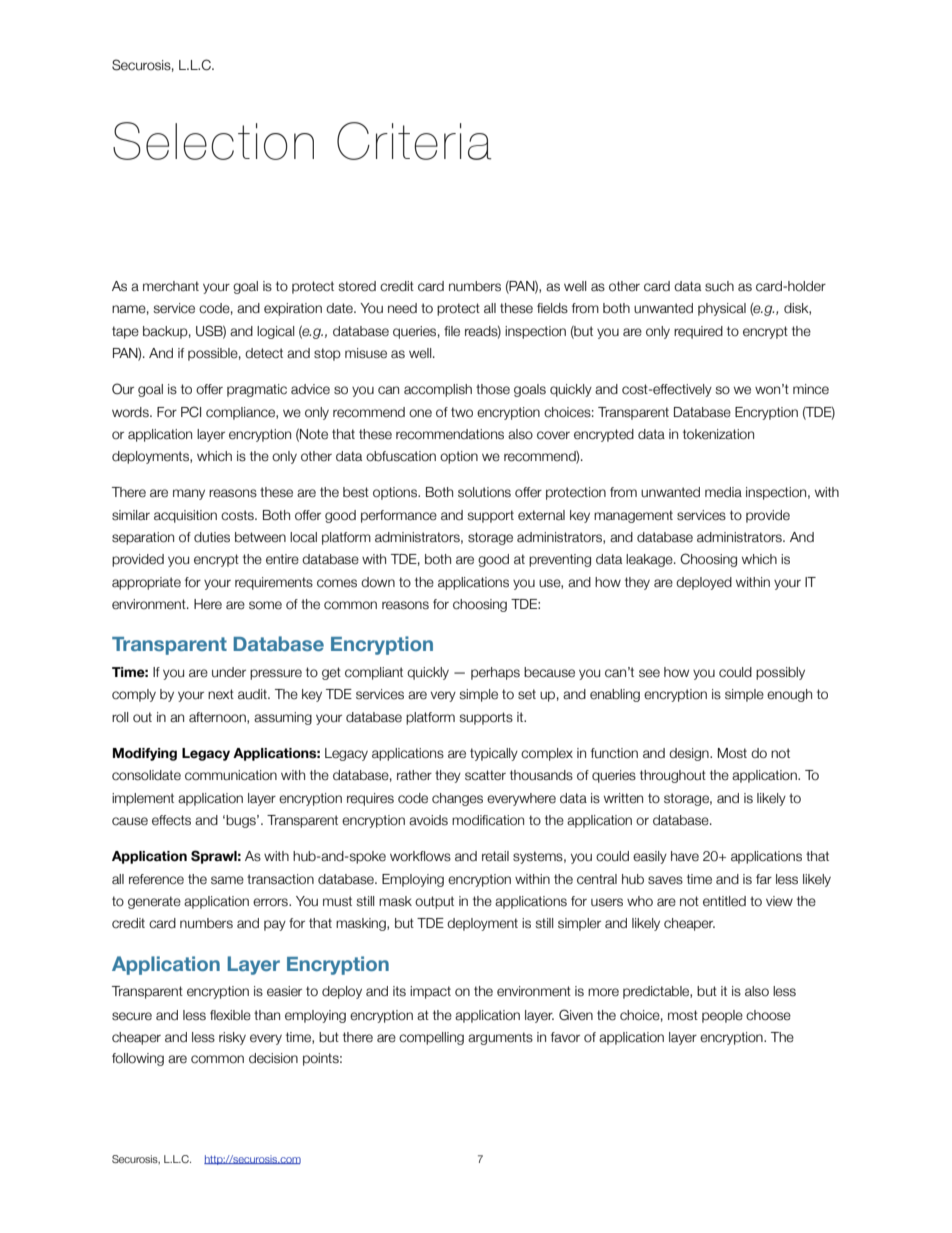 This document has width=952, height=1233. Describe the element at coordinates (719, 286) in the document. I see `such` at that location.
